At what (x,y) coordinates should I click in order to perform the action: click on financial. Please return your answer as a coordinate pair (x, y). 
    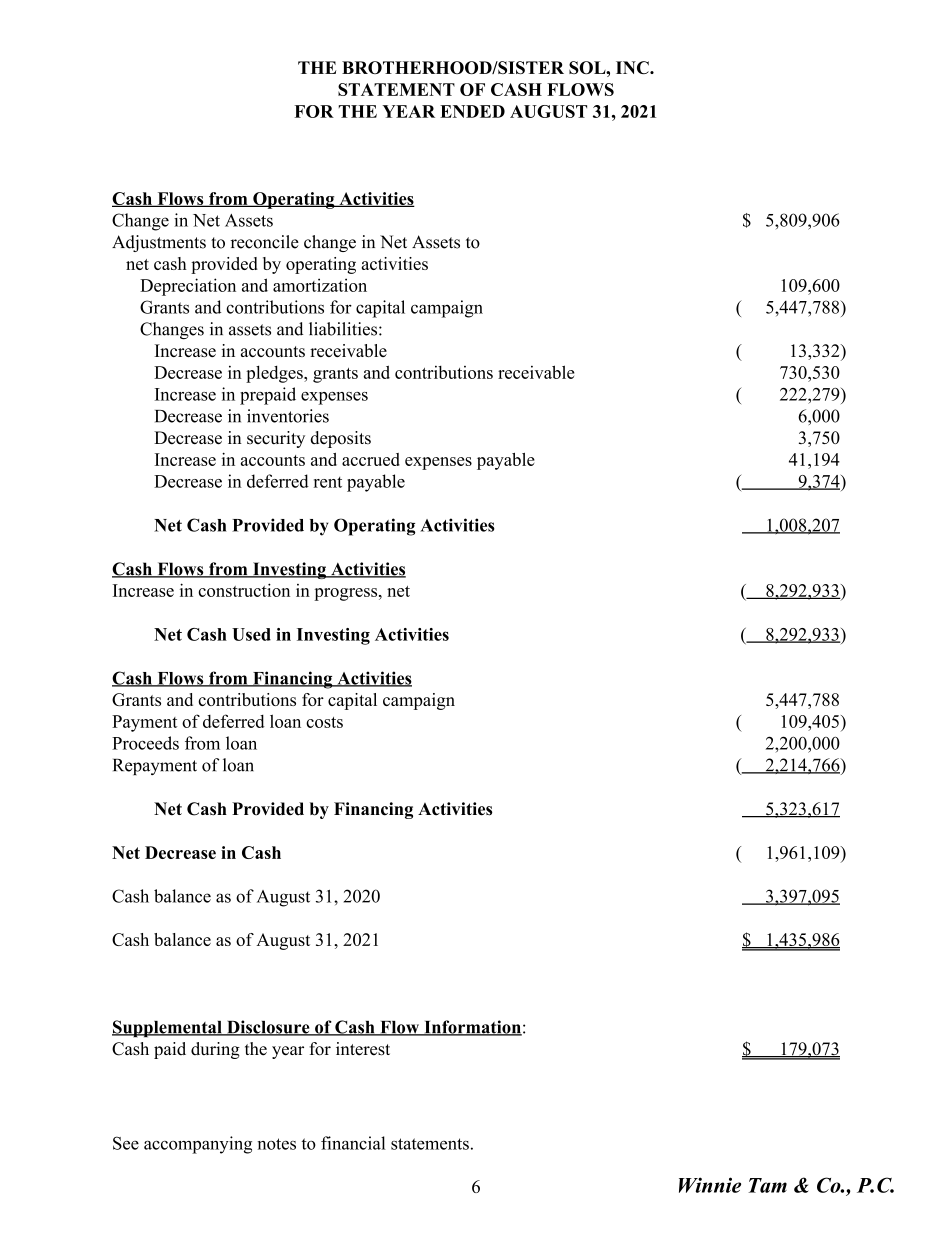
    Looking at the image, I should click on (353, 1143).
